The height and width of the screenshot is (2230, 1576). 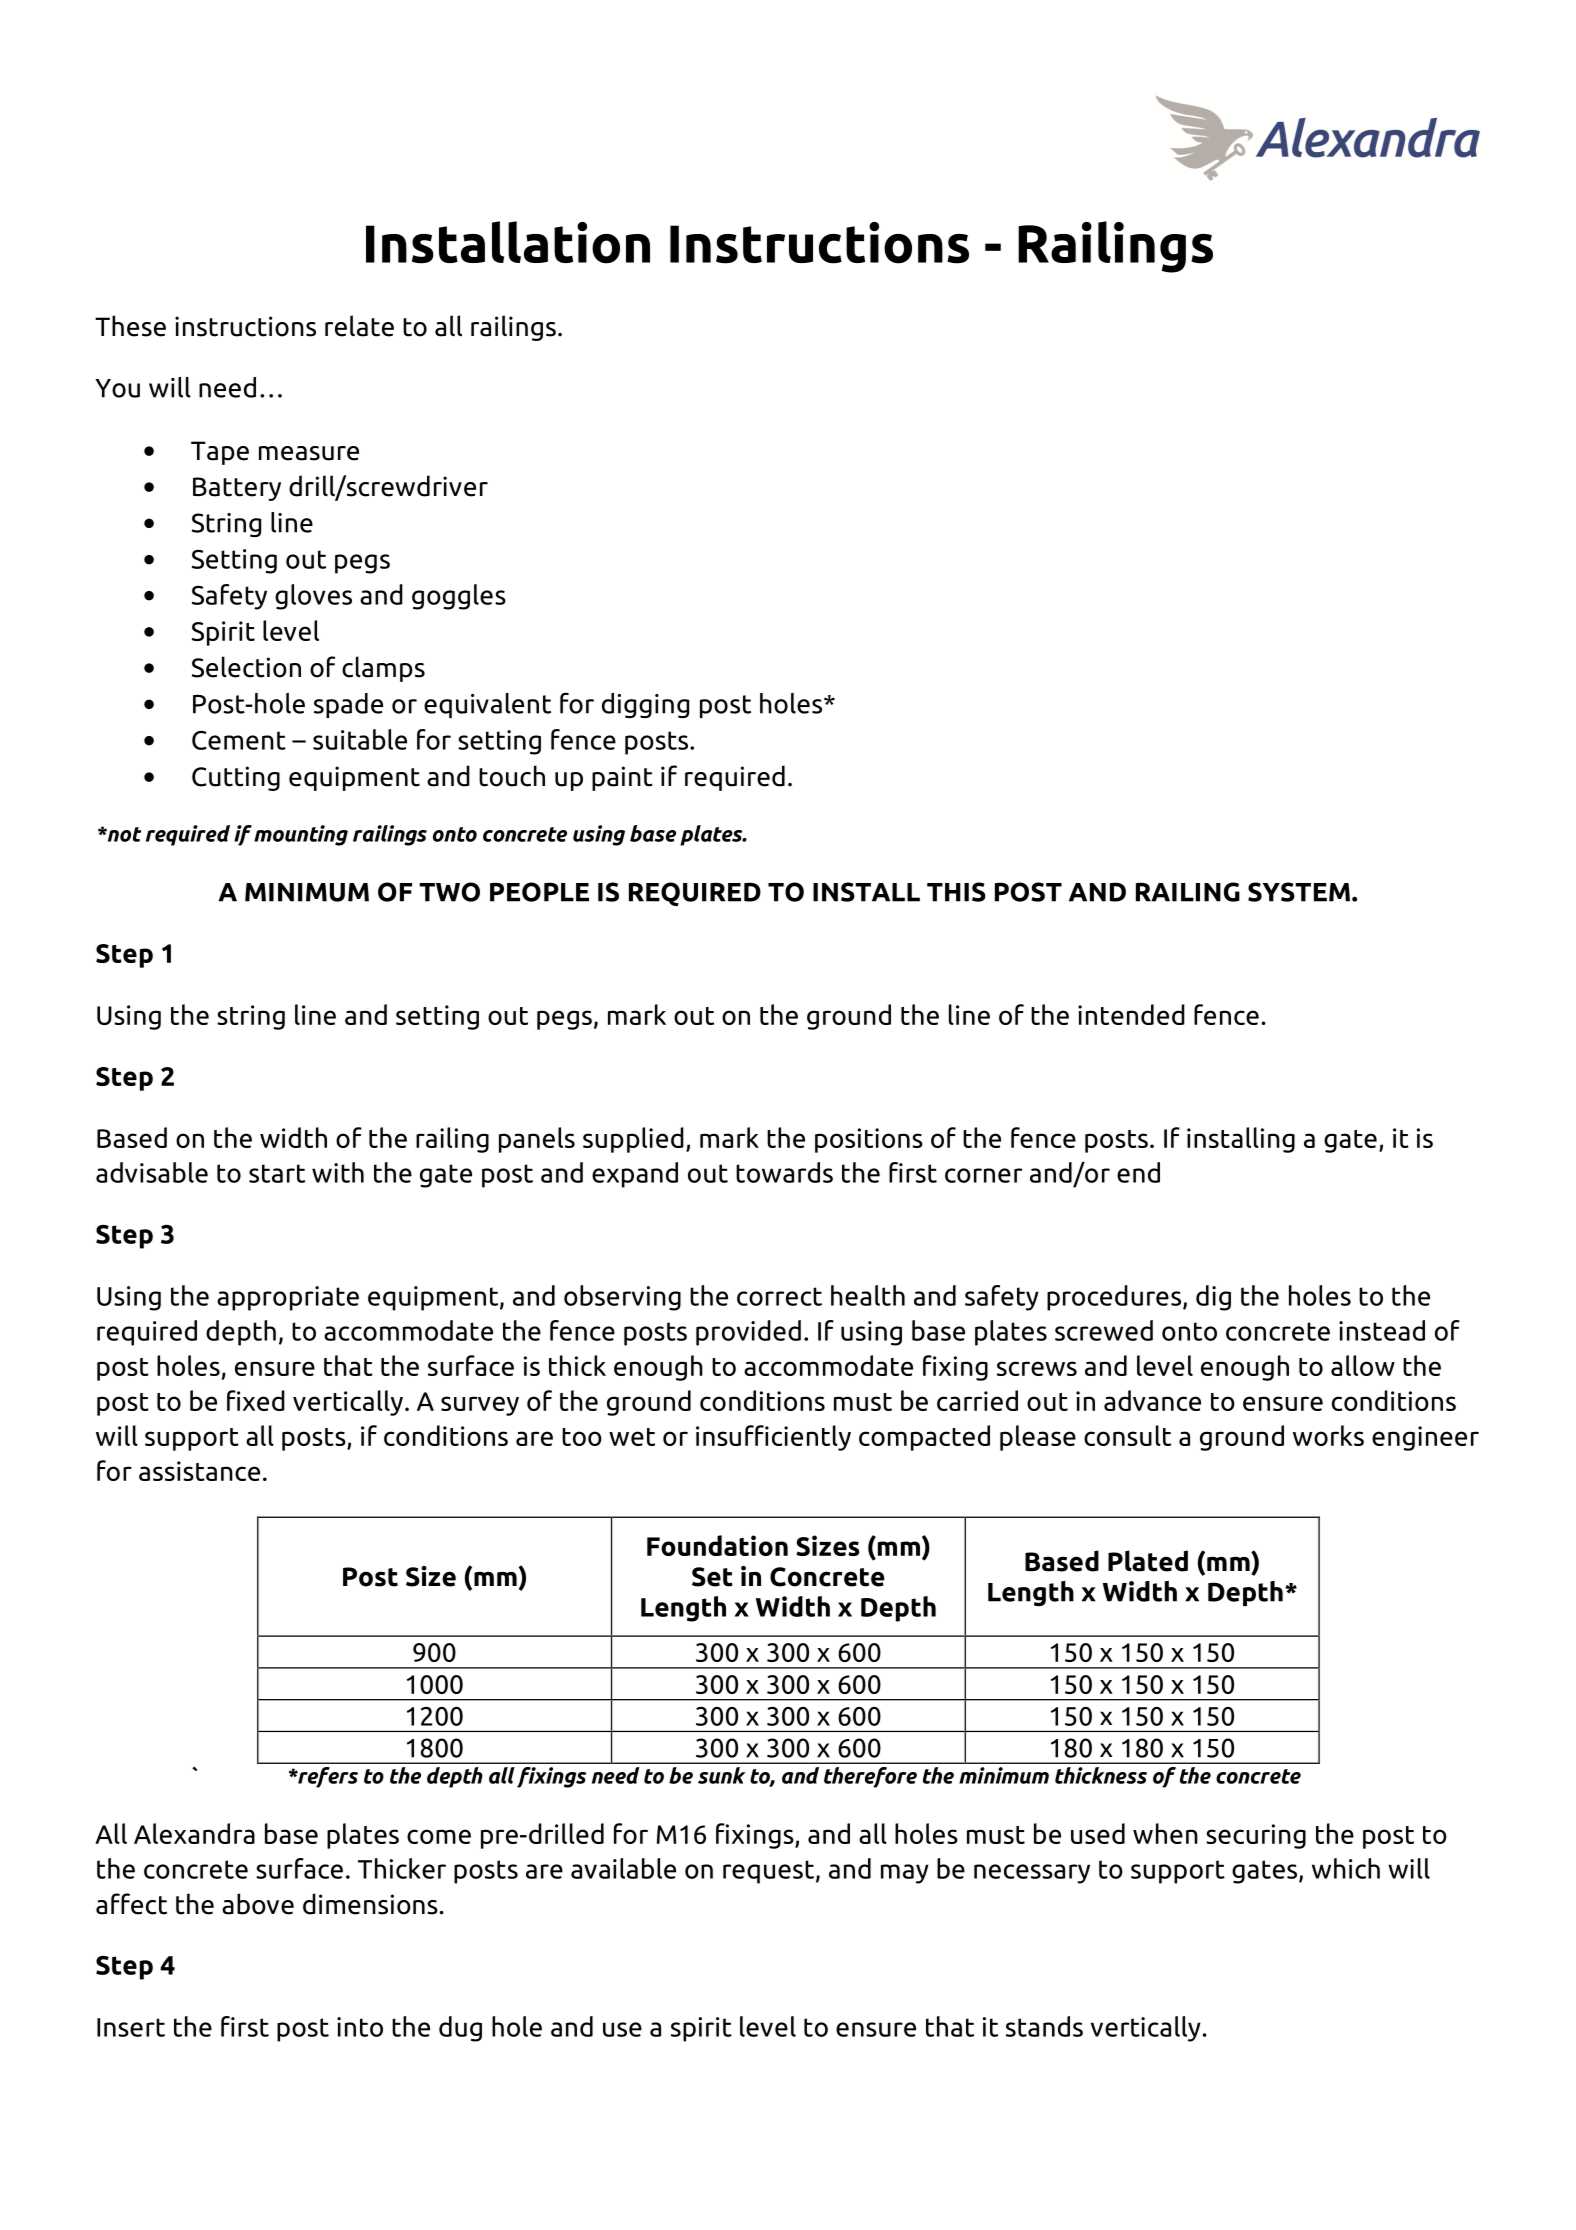 I want to click on measure, so click(x=309, y=453).
